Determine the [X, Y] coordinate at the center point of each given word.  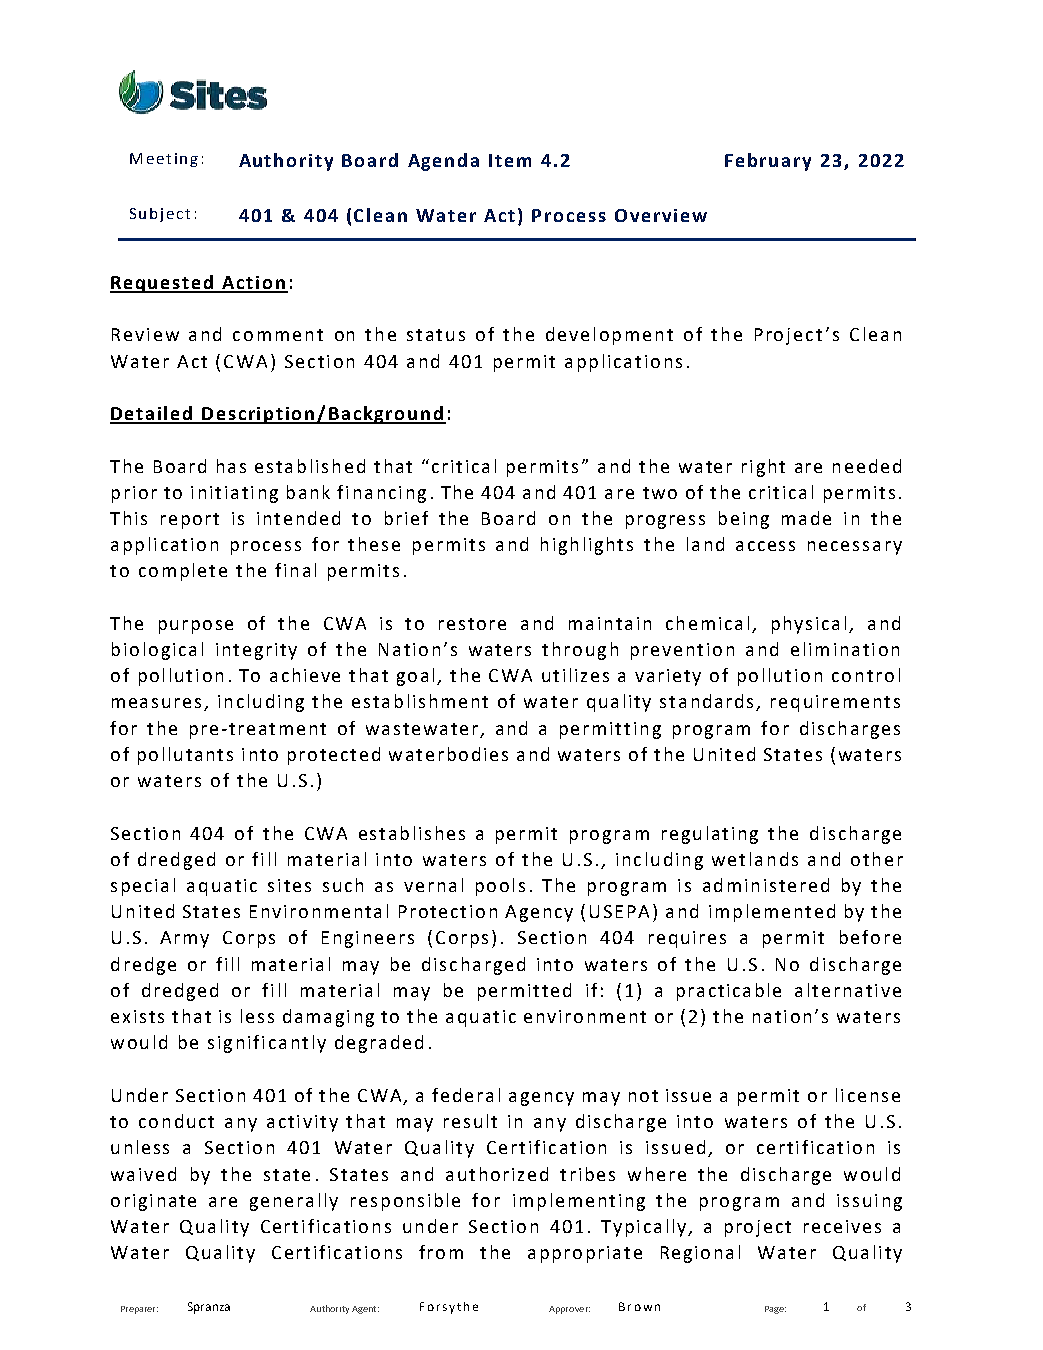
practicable [729, 992]
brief [406, 518]
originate [153, 1202]
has [231, 466]
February [768, 162]
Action [253, 284]
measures [156, 703]
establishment [420, 701]
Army [184, 939]
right [763, 468]
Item [510, 160]
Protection [448, 911]
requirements [835, 703]
